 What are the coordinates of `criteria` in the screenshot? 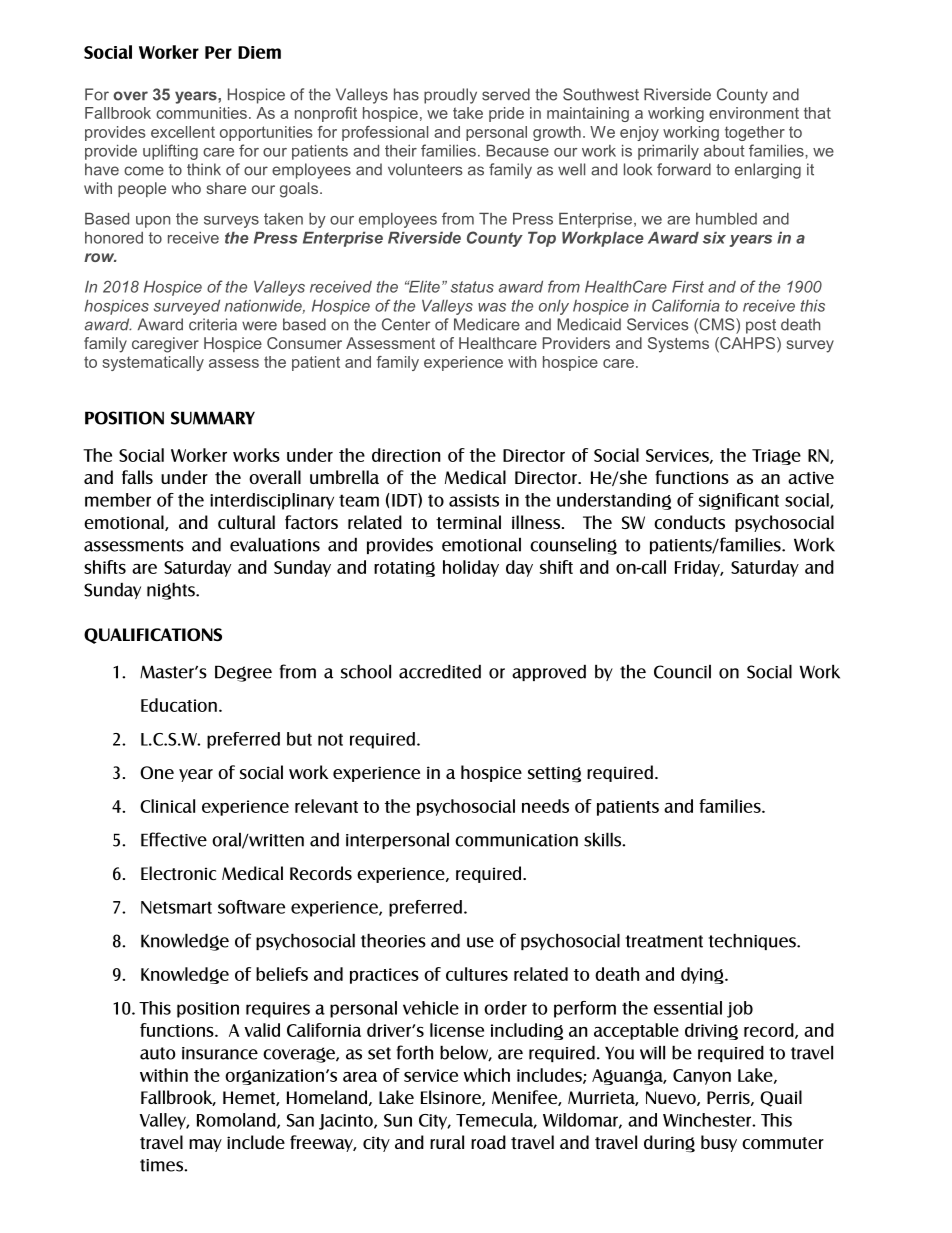 It's located at (213, 324).
